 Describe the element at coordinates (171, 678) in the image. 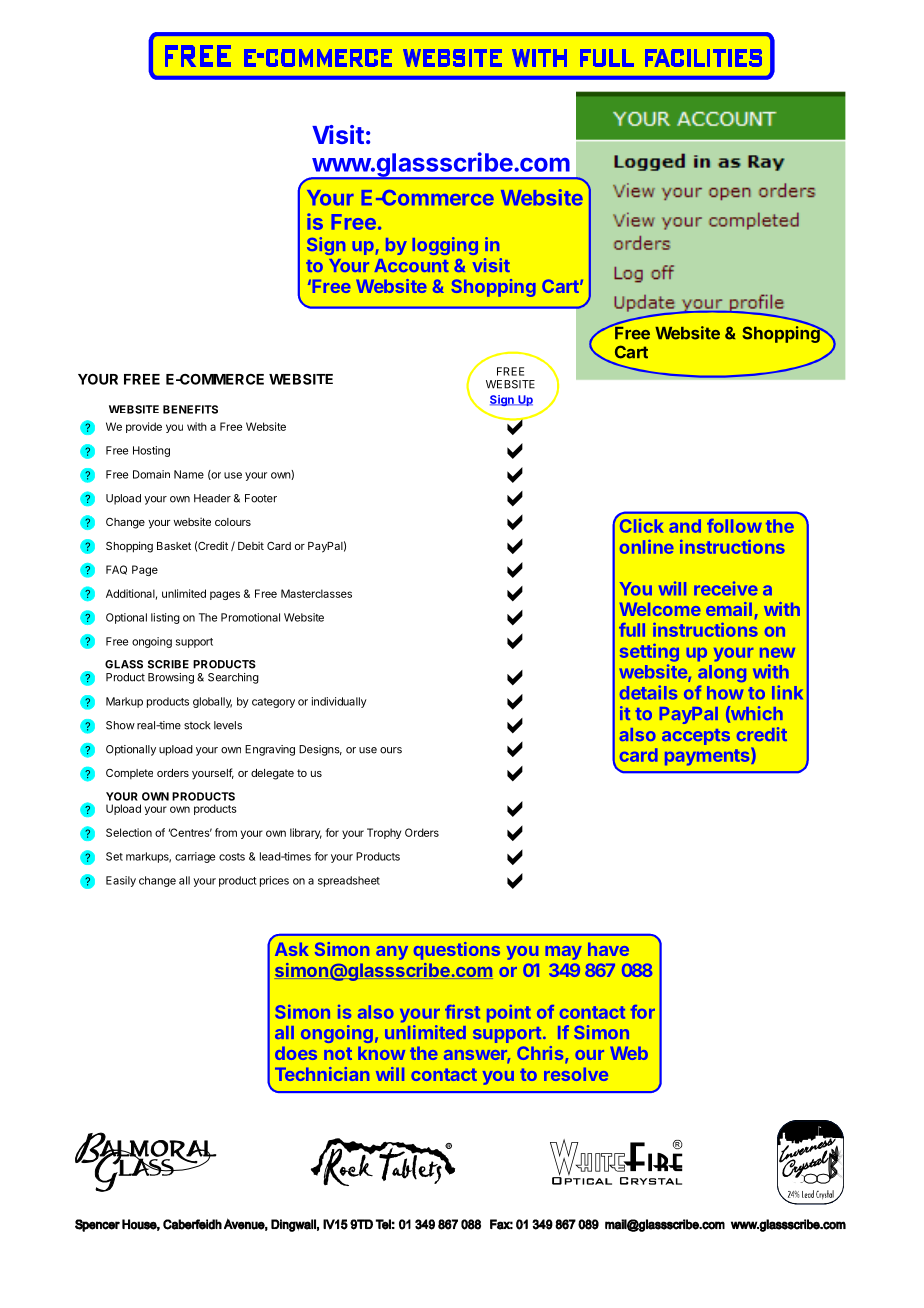

I see `Browsing` at that location.
